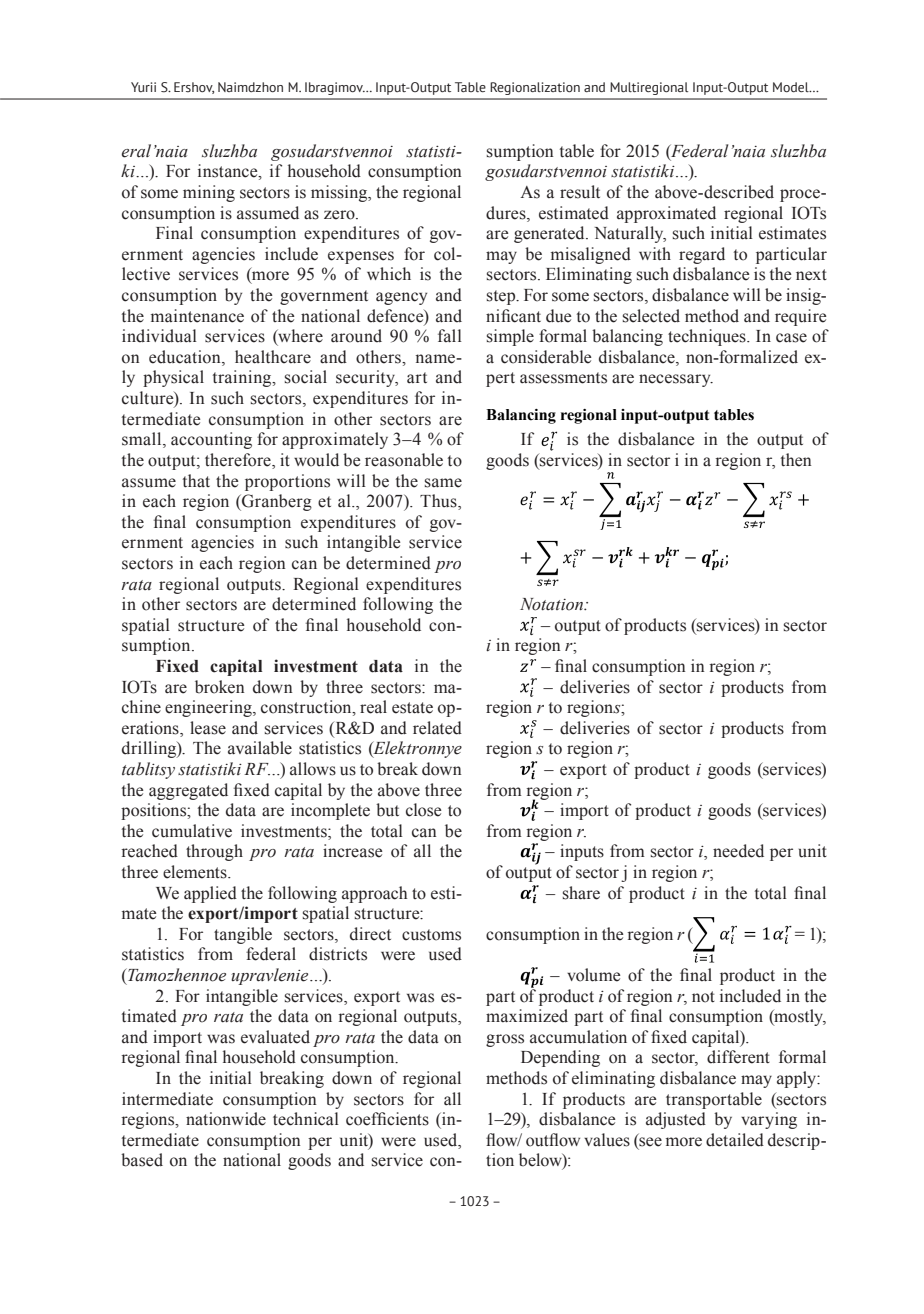  I want to click on therefore, so click(239, 461).
